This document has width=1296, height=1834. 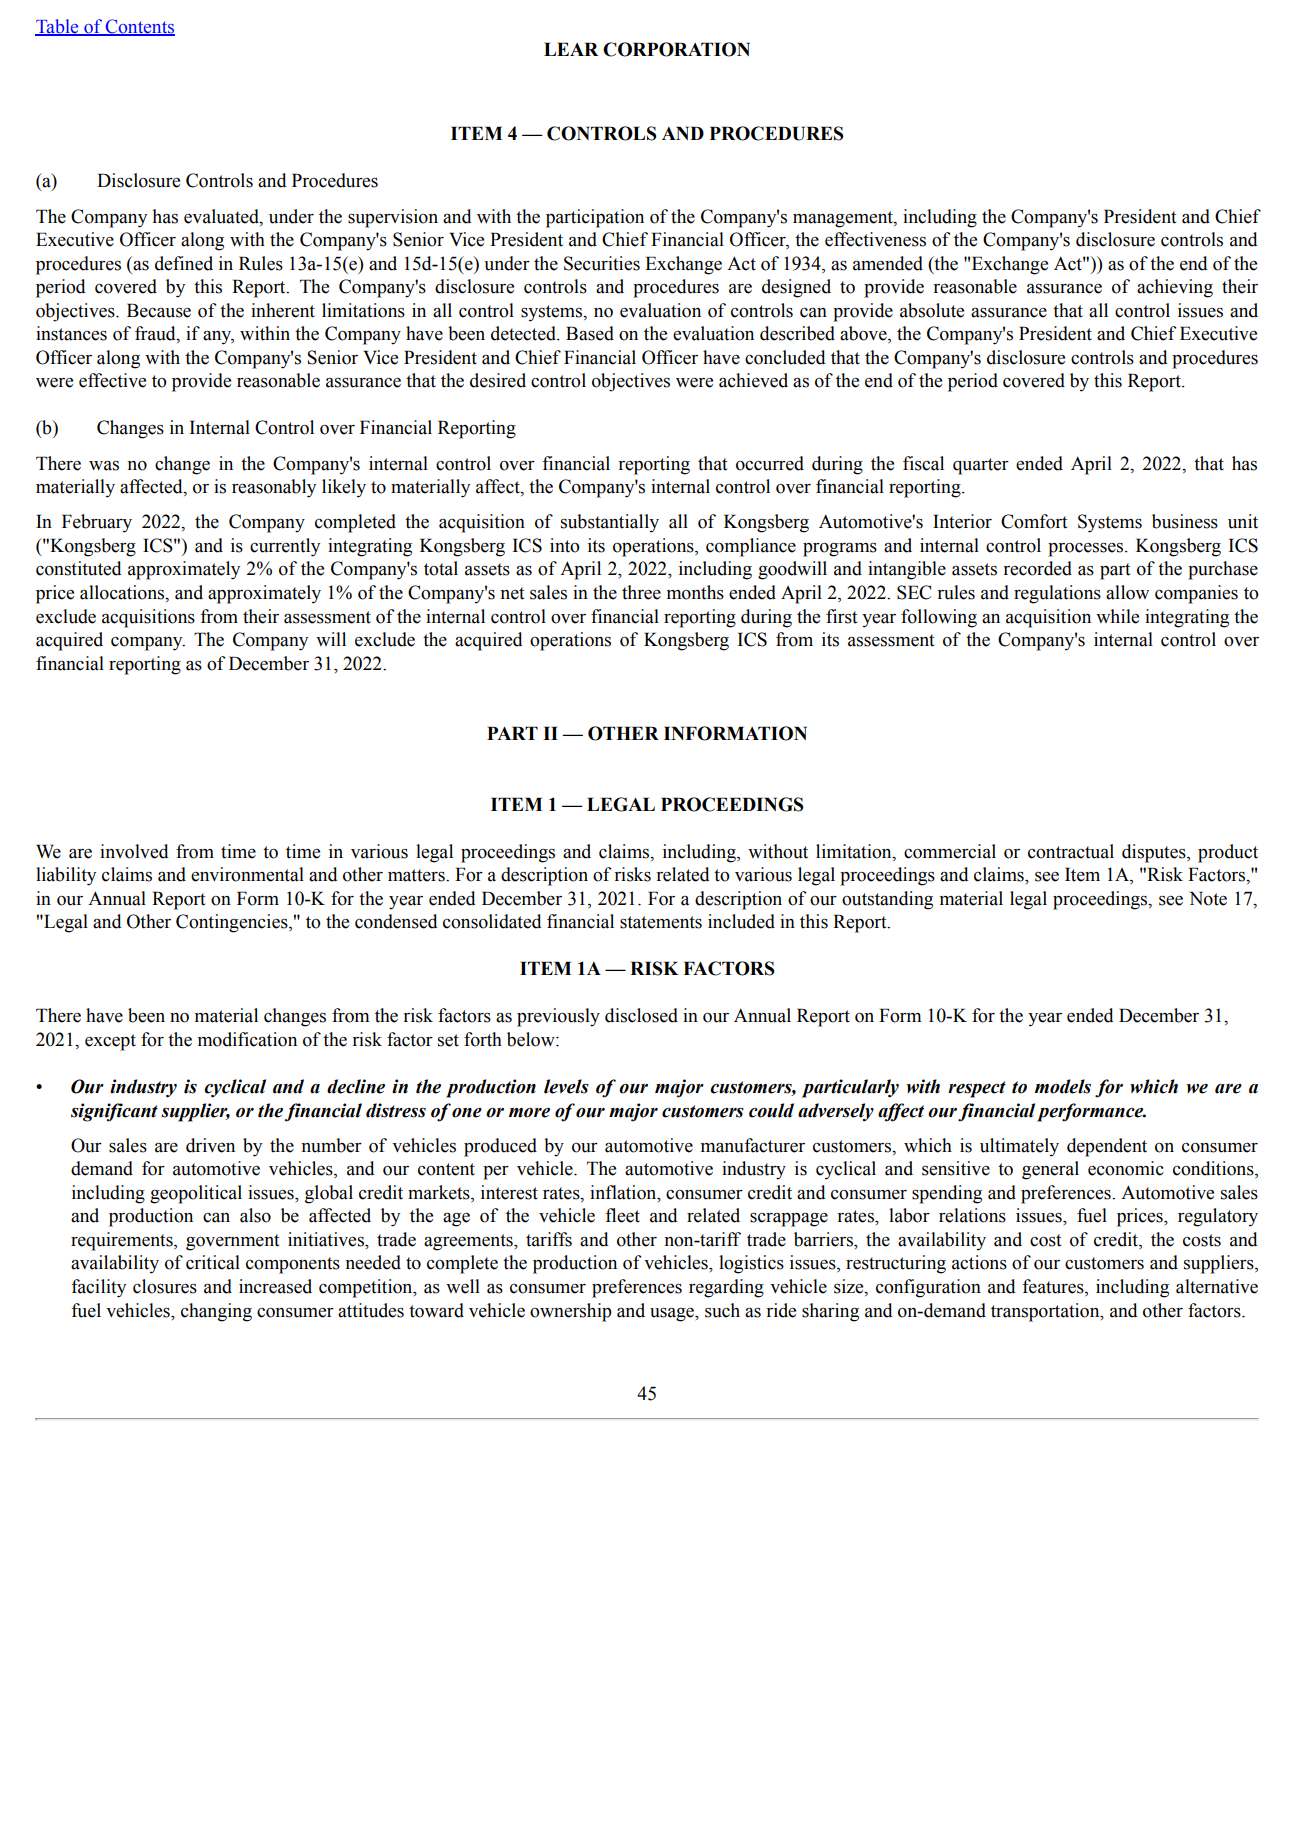 What do you see at coordinates (661, 922) in the document?
I see `statements` at bounding box center [661, 922].
